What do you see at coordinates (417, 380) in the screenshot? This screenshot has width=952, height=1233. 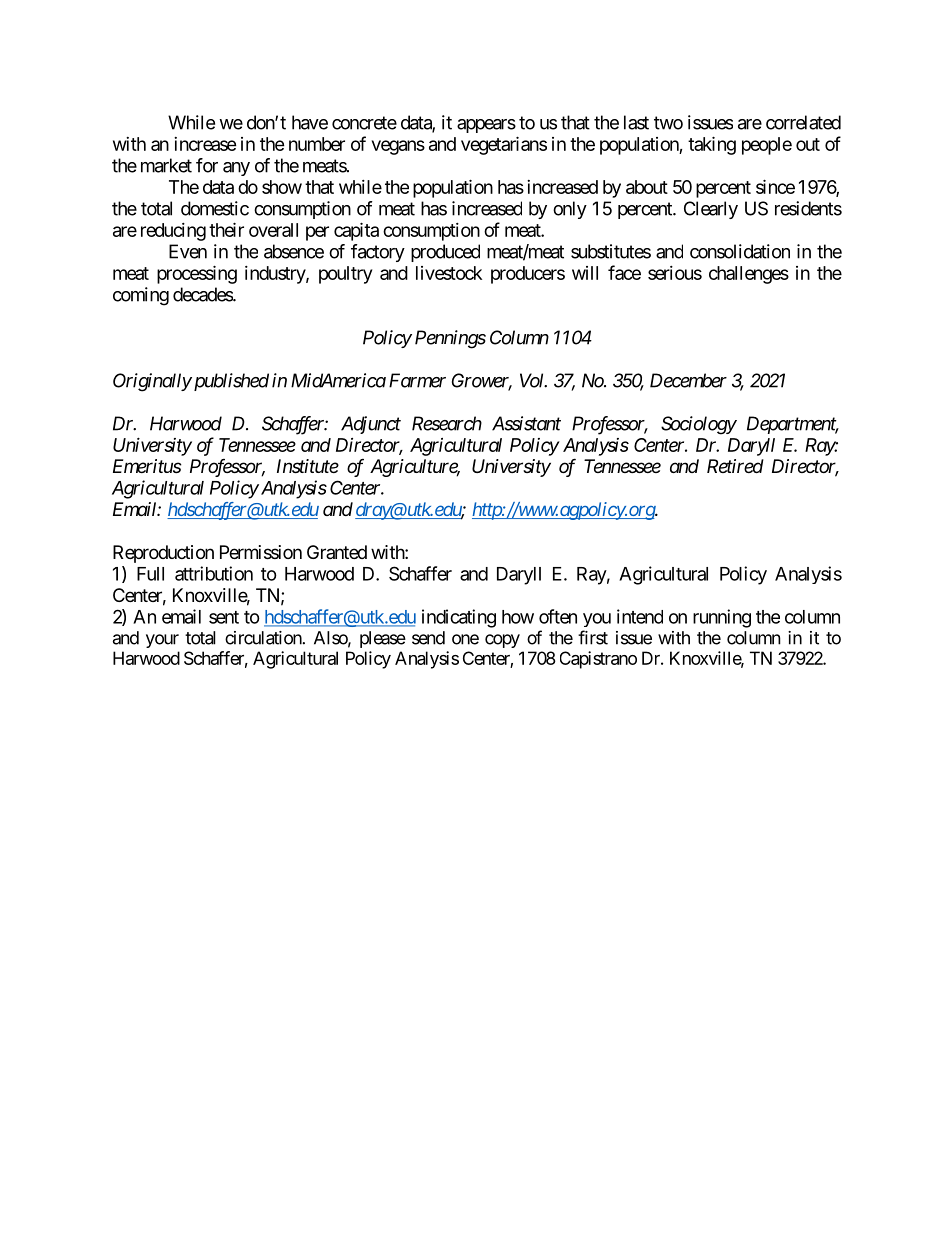 I see `Farmer` at bounding box center [417, 380].
